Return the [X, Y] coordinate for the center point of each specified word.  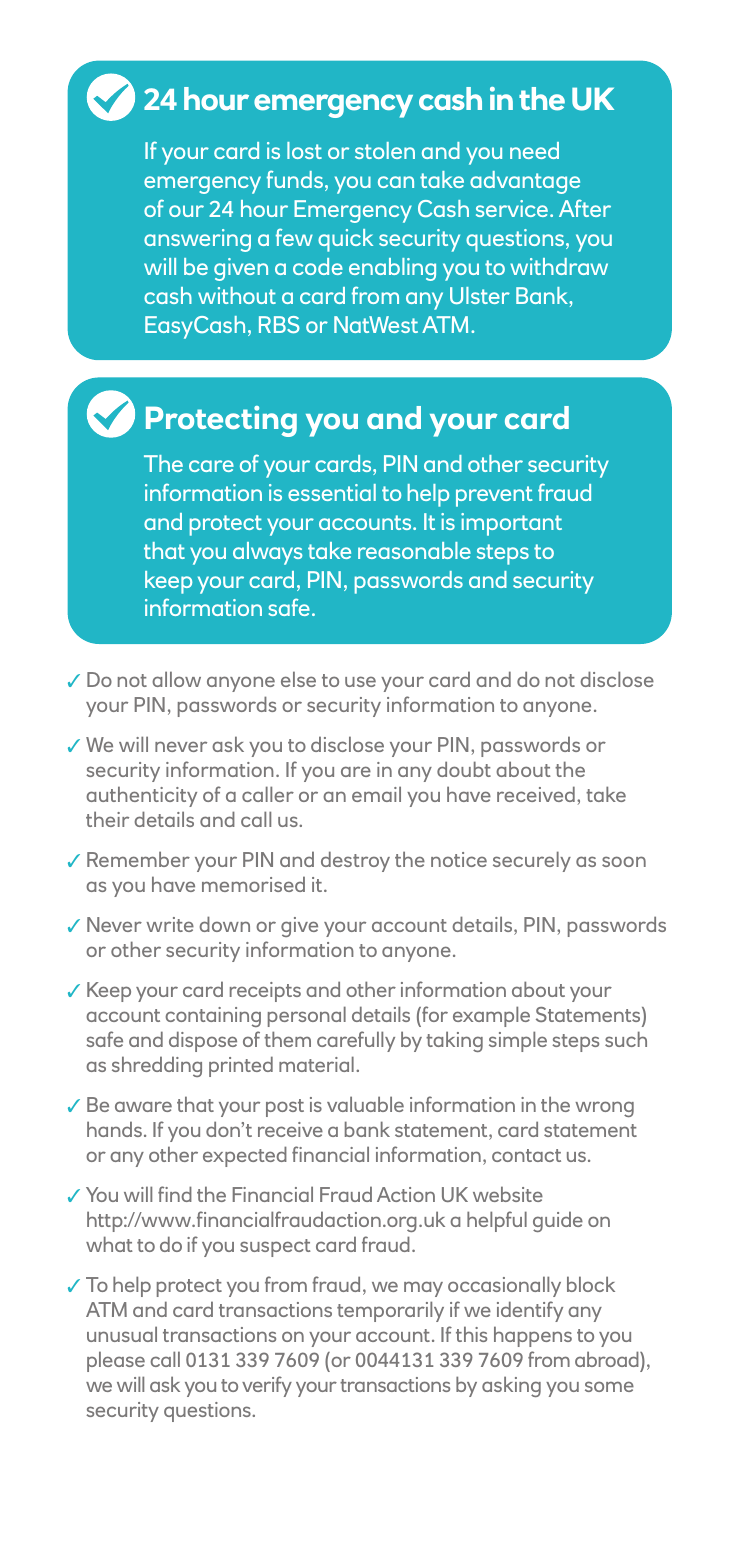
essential [332, 492]
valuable [365, 1104]
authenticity [141, 796]
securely [532, 861]
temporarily [390, 1311]
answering [197, 240]
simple [518, 1041]
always [267, 553]
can [396, 182]
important [511, 524]
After [585, 208]
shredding [157, 1066]
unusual [122, 1334]
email [376, 794]
